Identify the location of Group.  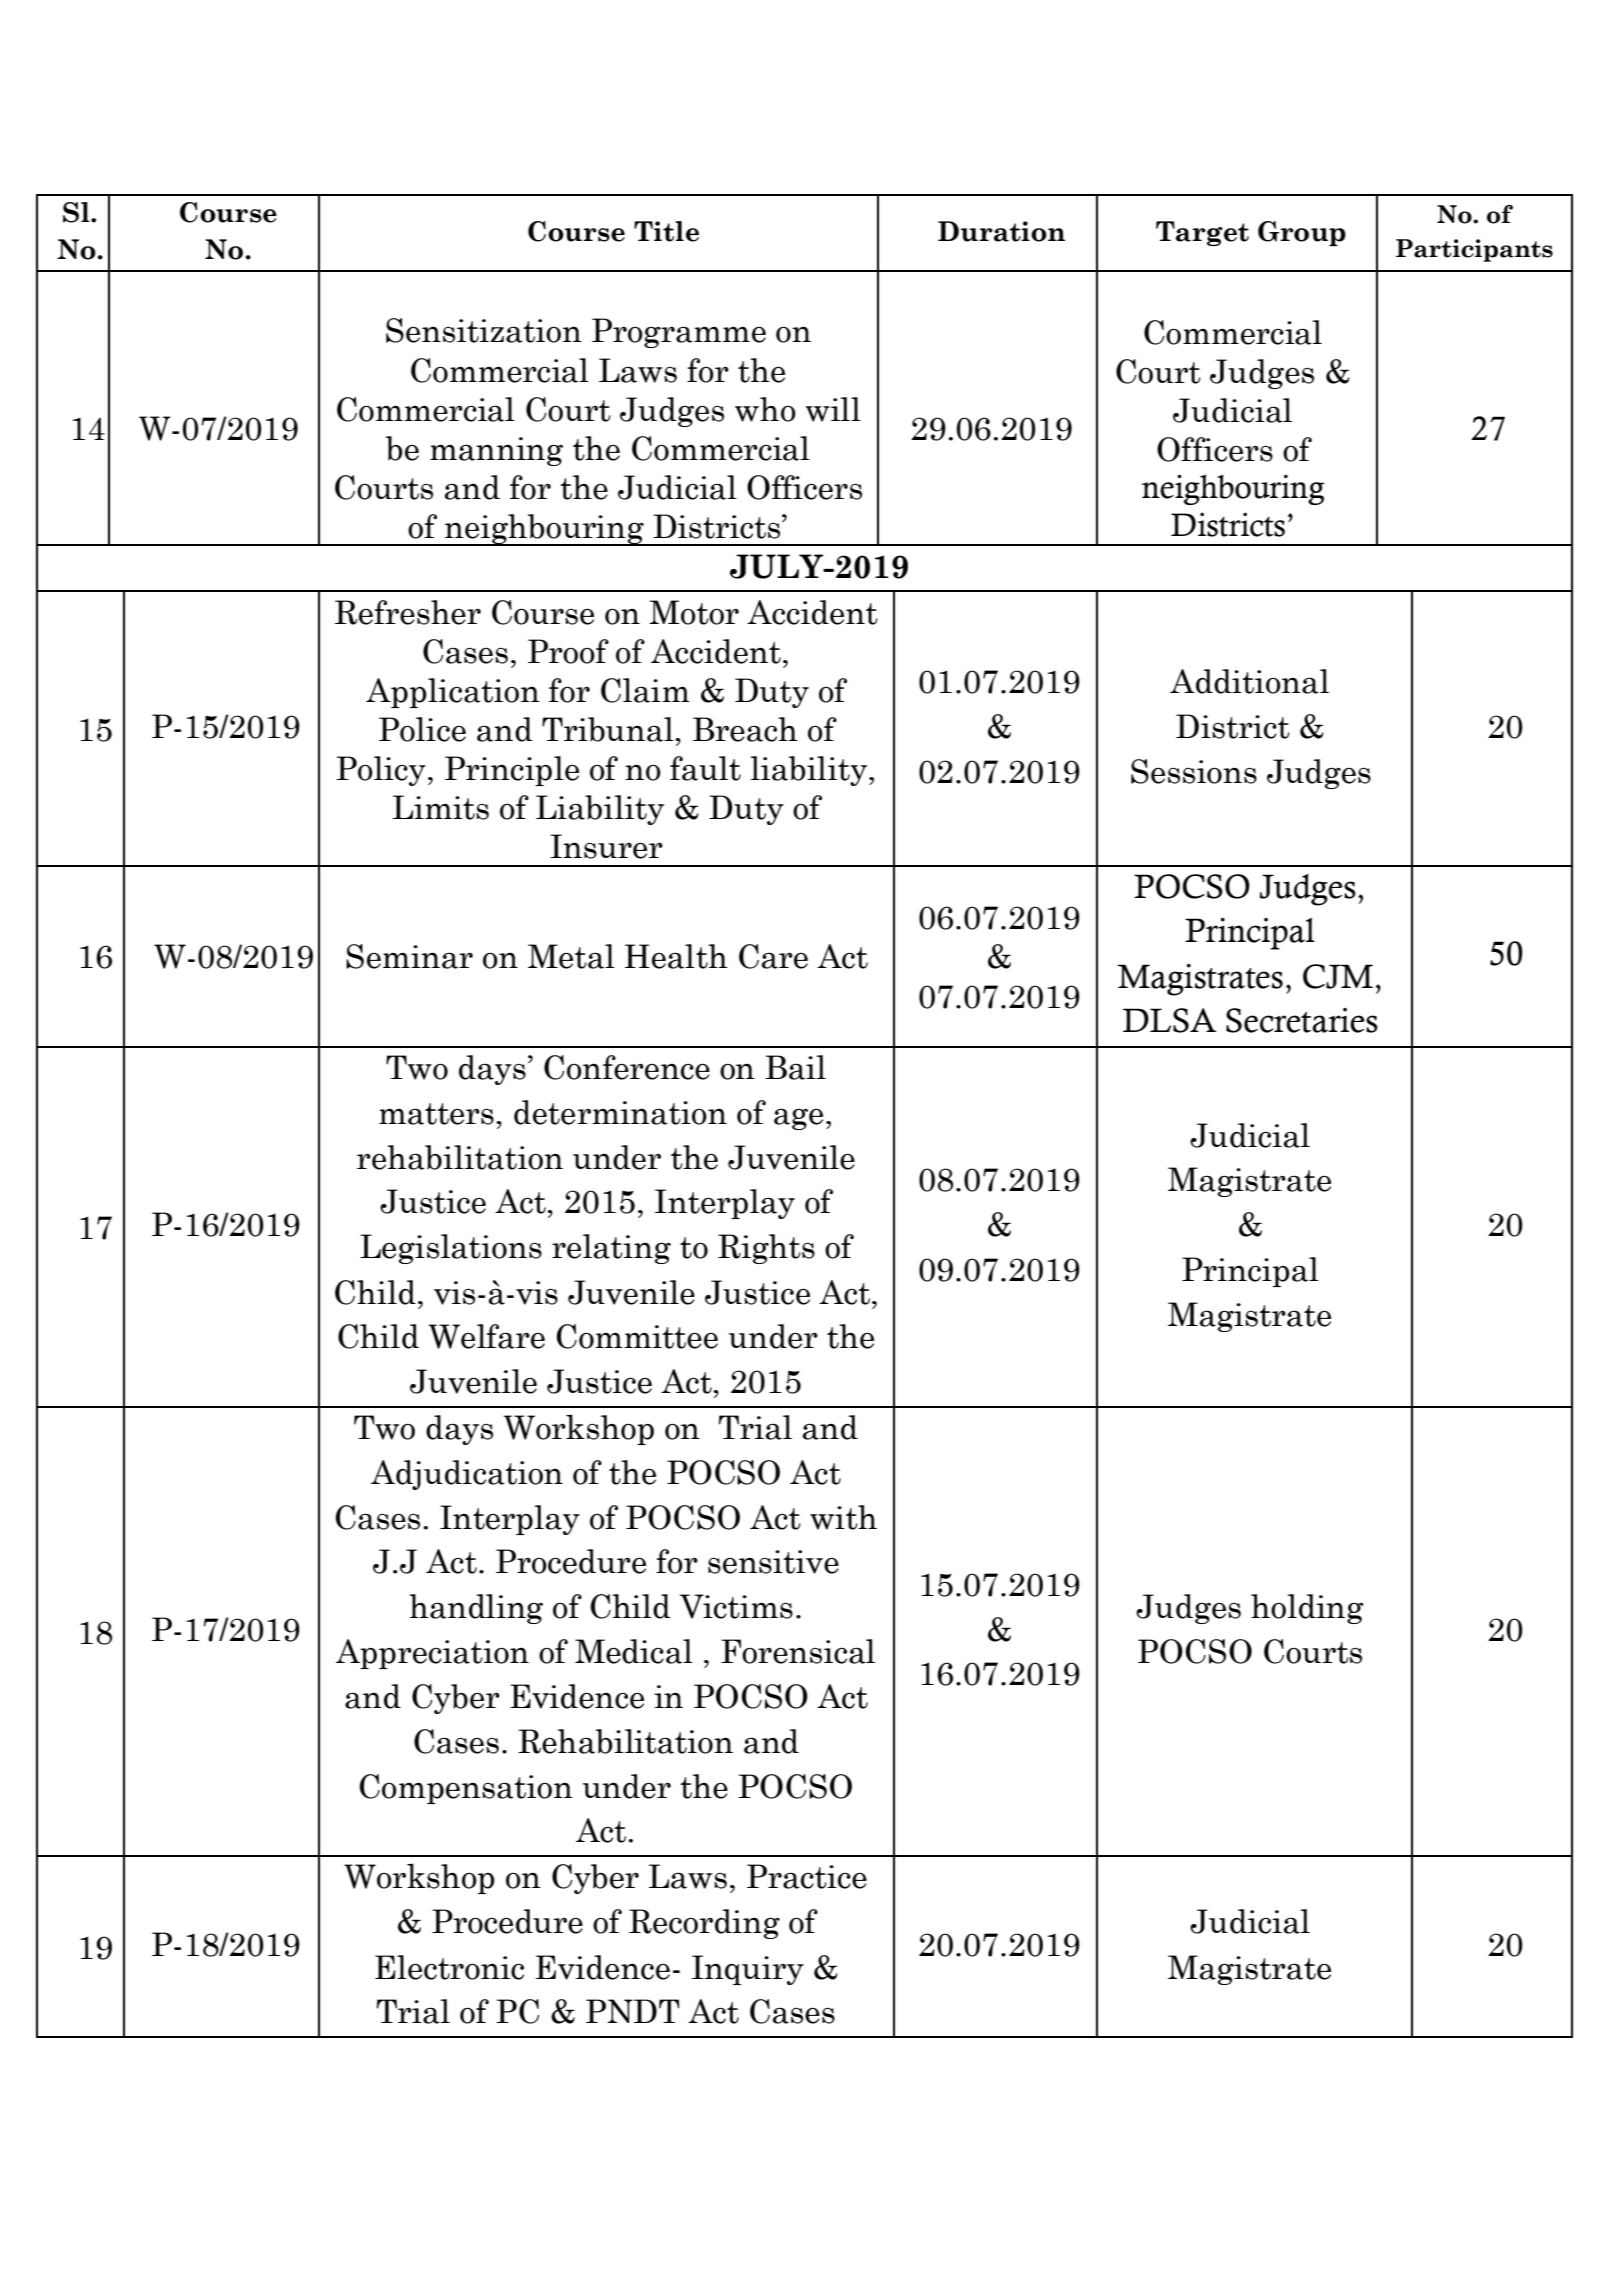
(1302, 233).
